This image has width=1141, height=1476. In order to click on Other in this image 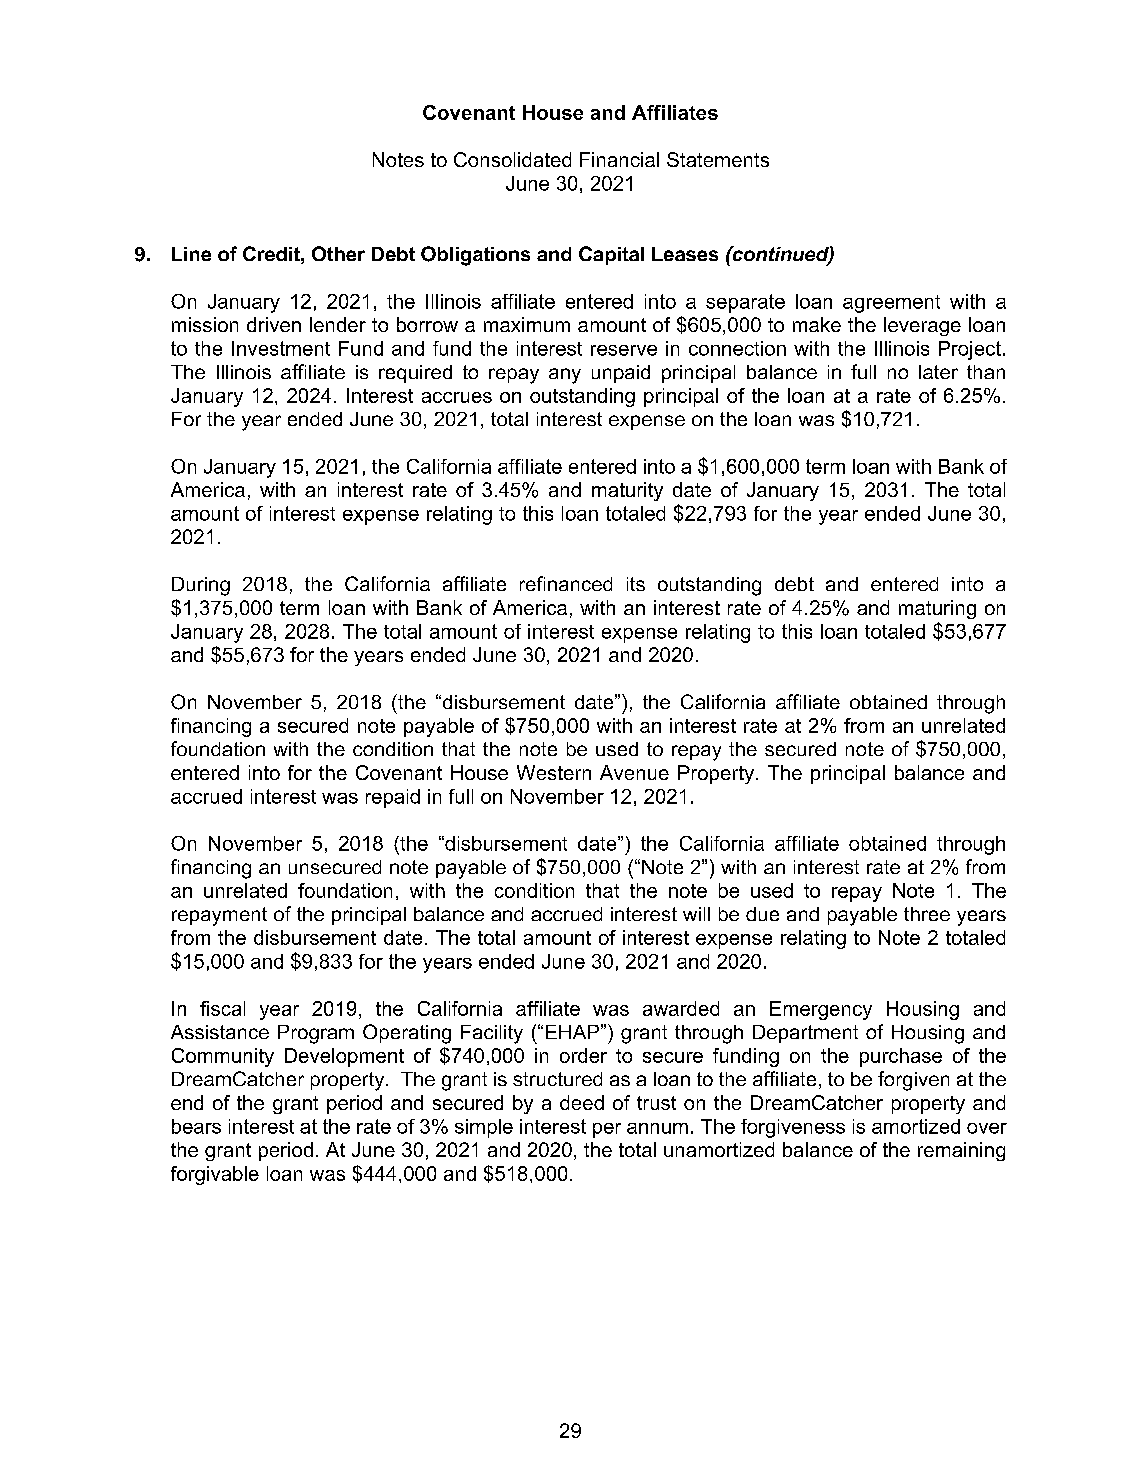, I will do `click(338, 253)`.
